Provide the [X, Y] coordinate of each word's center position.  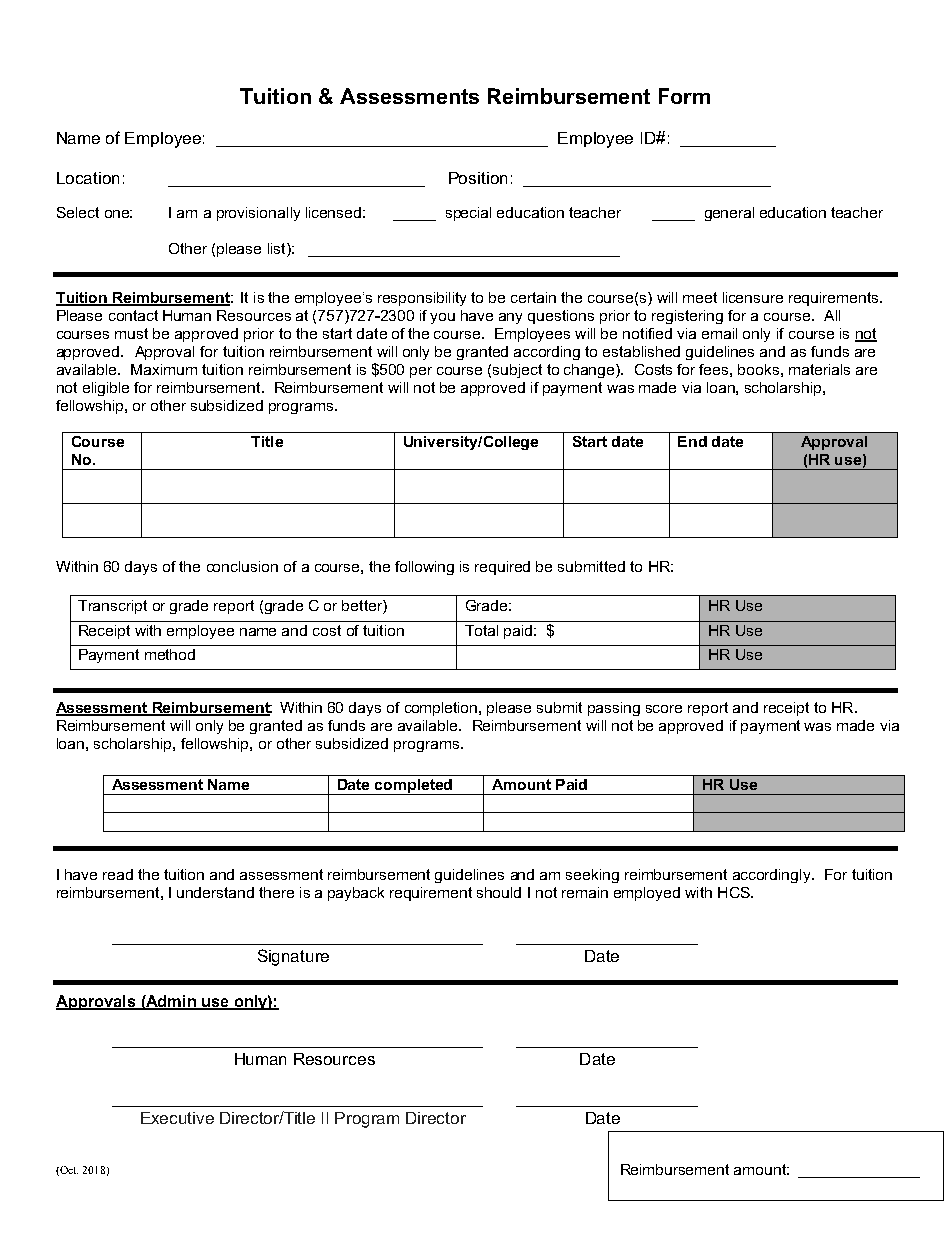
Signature [293, 957]
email [719, 333]
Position [478, 178]
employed [647, 894]
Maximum [164, 369]
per [421, 372]
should [499, 892]
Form [684, 96]
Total [481, 630]
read [118, 874]
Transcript [112, 607]
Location [88, 178]
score [664, 709]
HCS [735, 892]
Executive [177, 1118]
